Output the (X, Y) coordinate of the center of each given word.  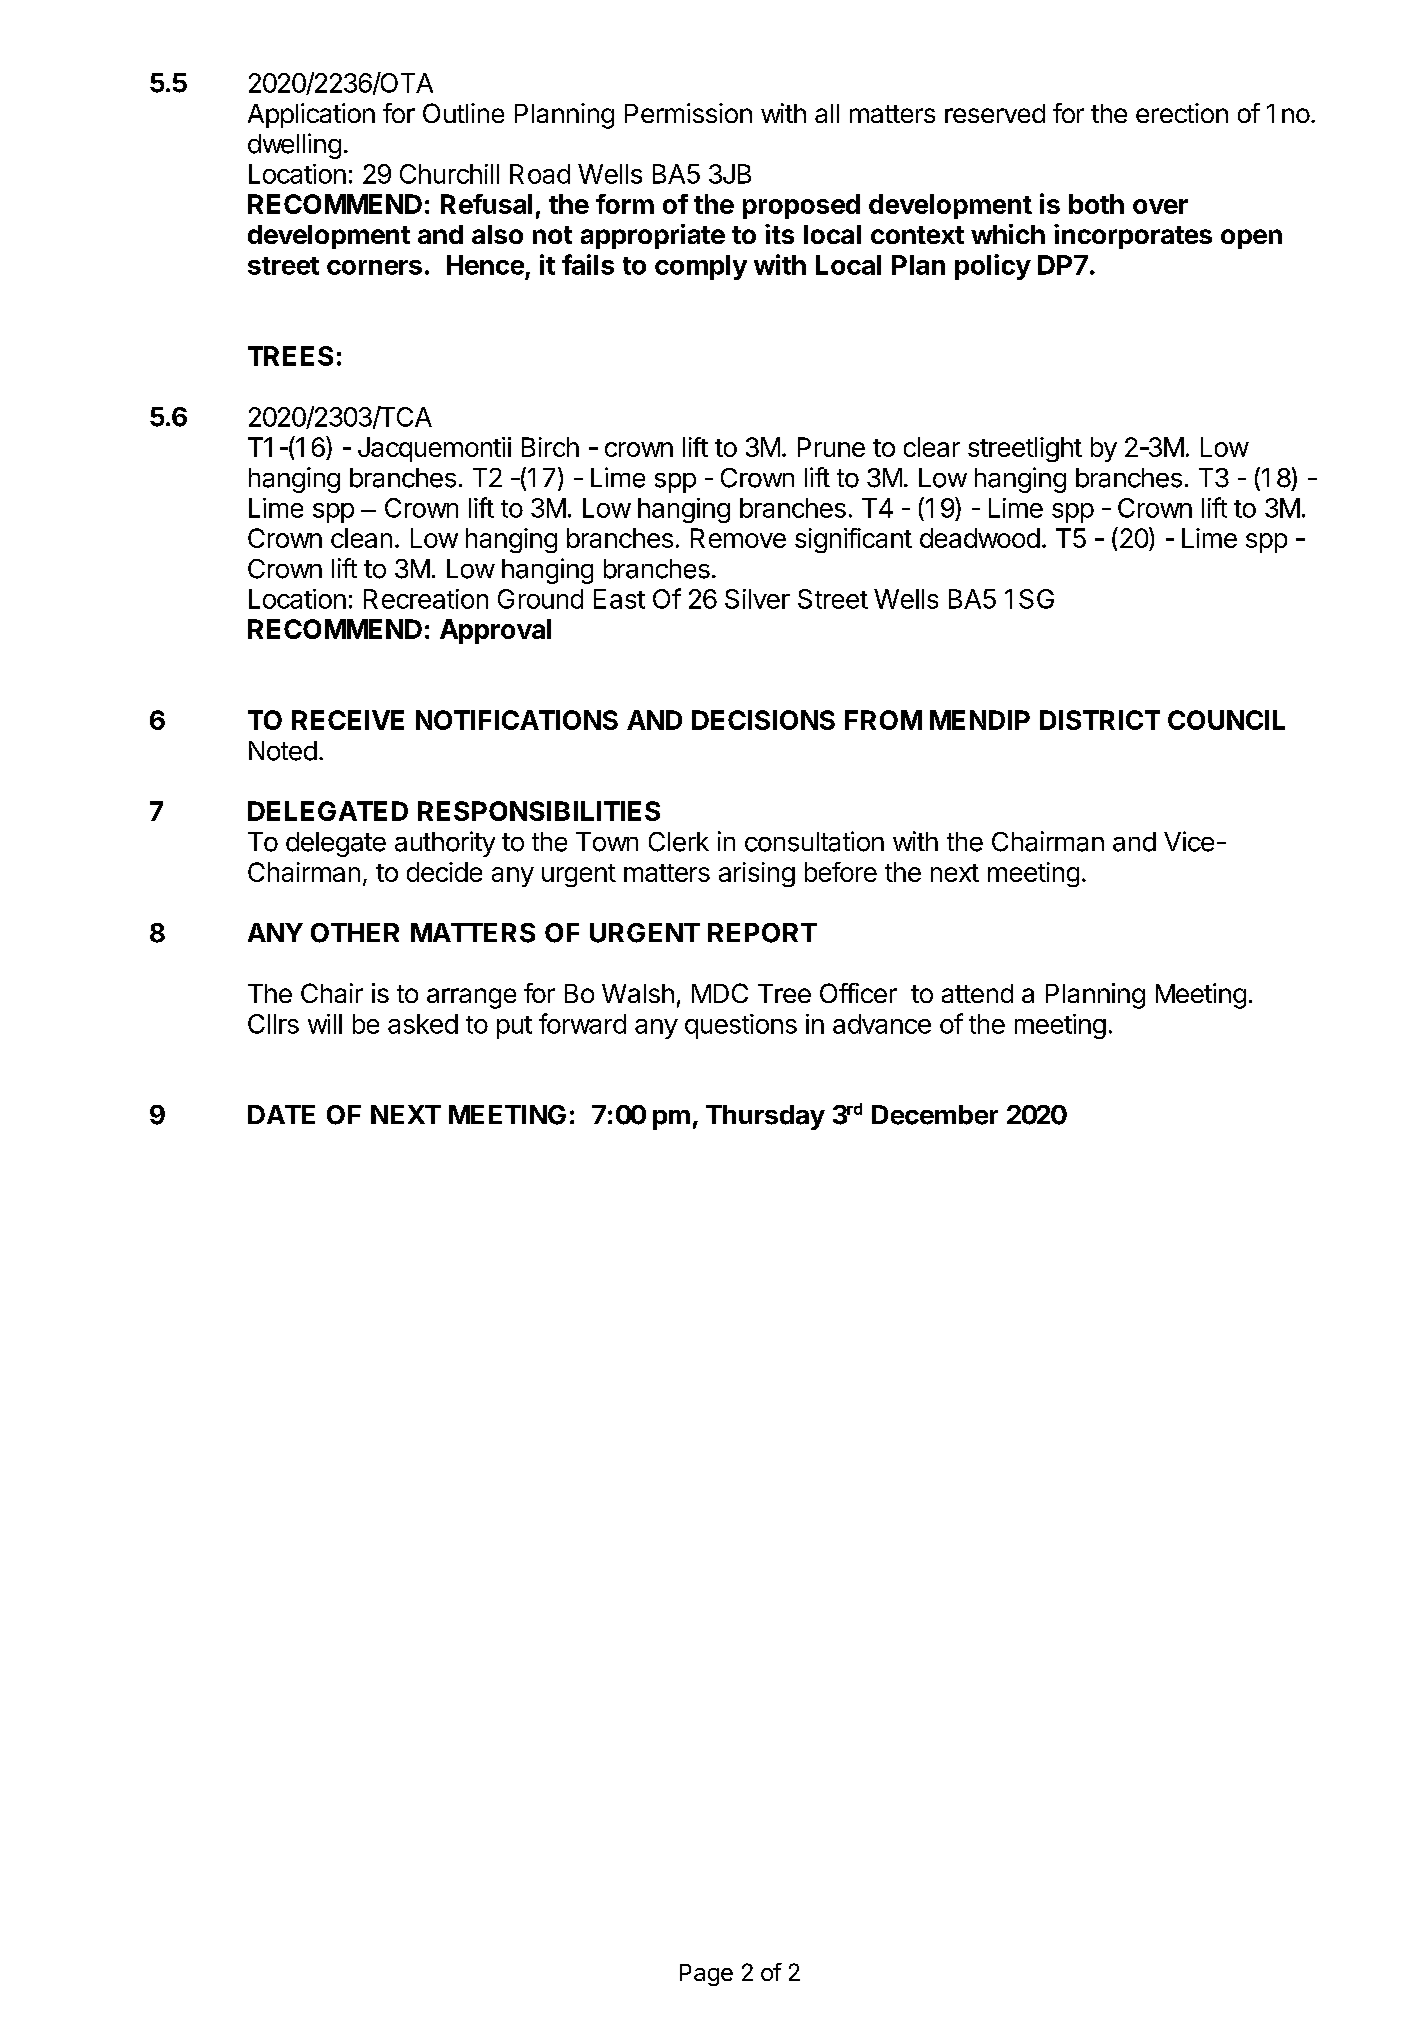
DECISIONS (763, 720)
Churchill (449, 174)
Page (706, 1975)
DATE (281, 1114)
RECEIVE (348, 720)
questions (741, 1026)
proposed (801, 206)
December (935, 1115)
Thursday (765, 1117)
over (1160, 206)
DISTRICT (1100, 720)
